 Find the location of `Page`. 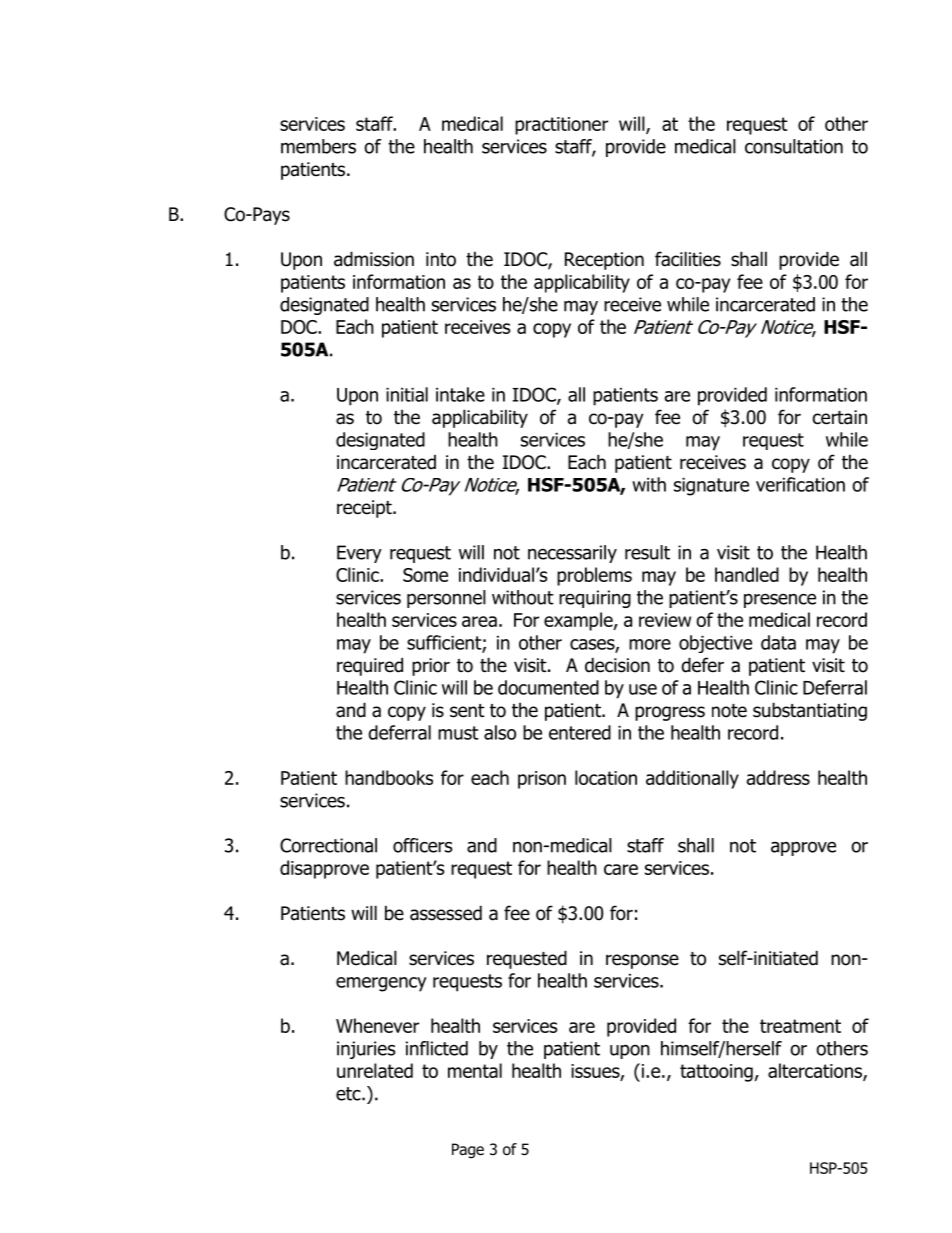

Page is located at coordinates (468, 1151).
